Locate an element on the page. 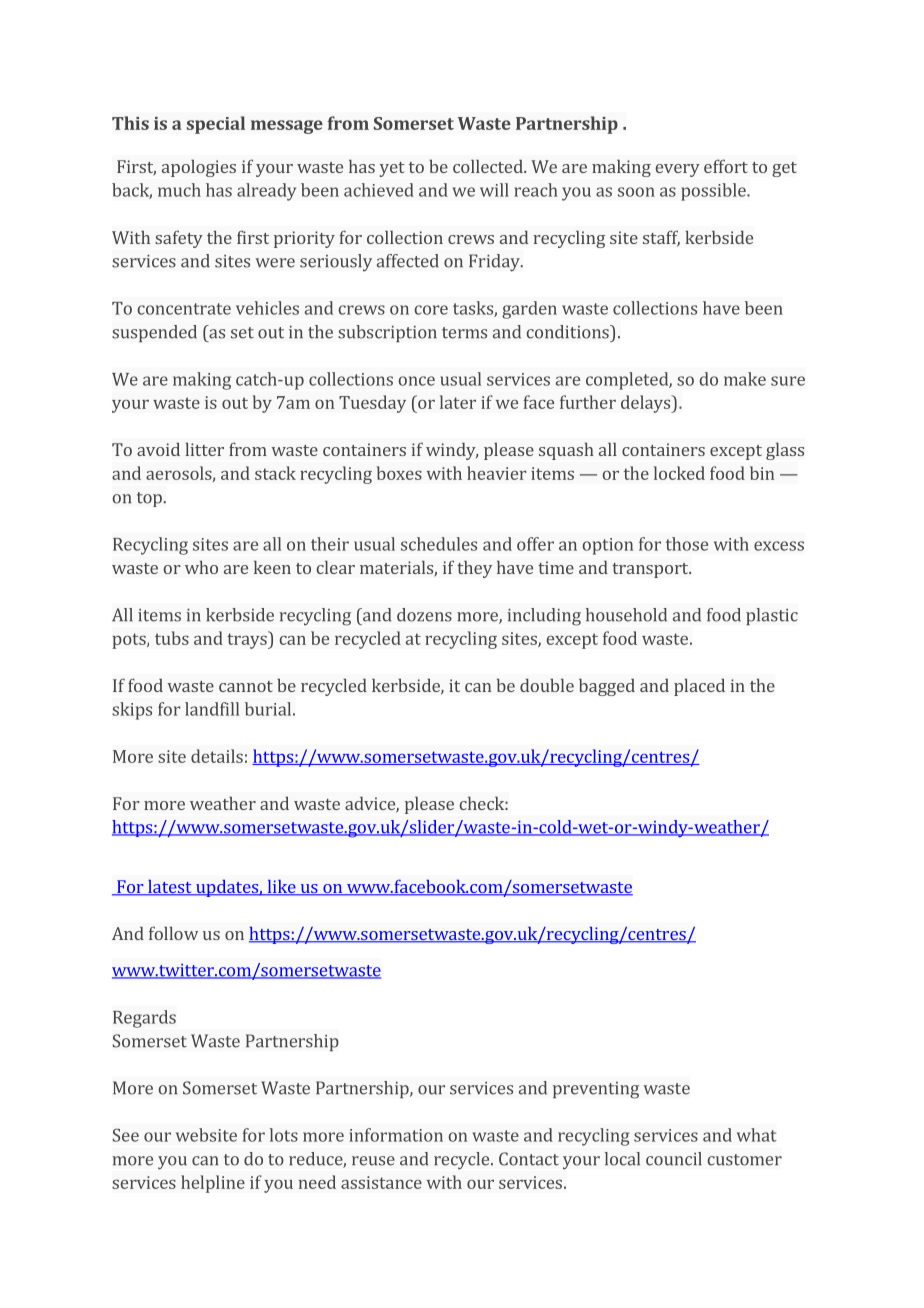 This image has height=1308, width=924. helpline is located at coordinates (213, 1184).
